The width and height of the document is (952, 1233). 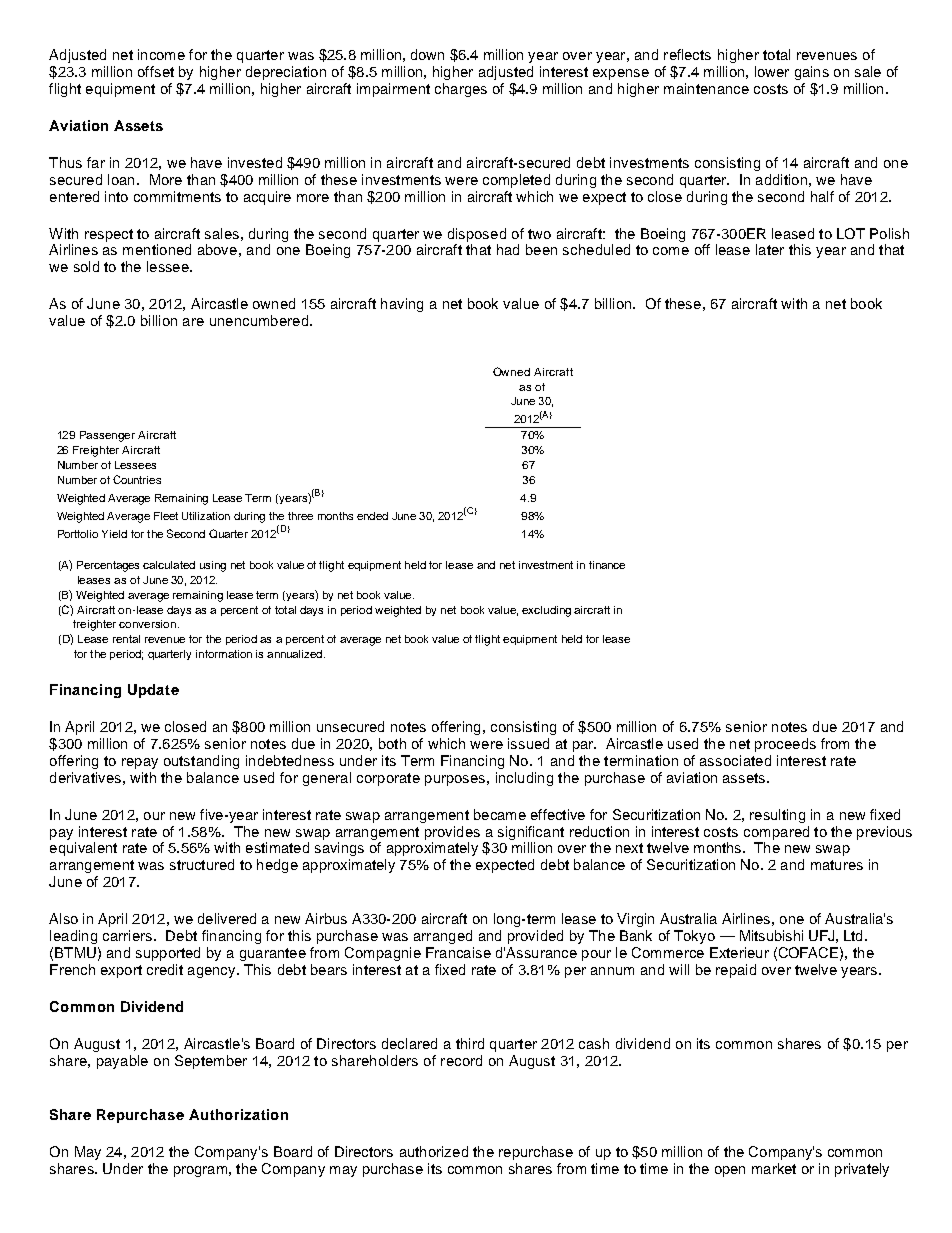 What do you see at coordinates (607, 565) in the document?
I see `finance` at bounding box center [607, 565].
